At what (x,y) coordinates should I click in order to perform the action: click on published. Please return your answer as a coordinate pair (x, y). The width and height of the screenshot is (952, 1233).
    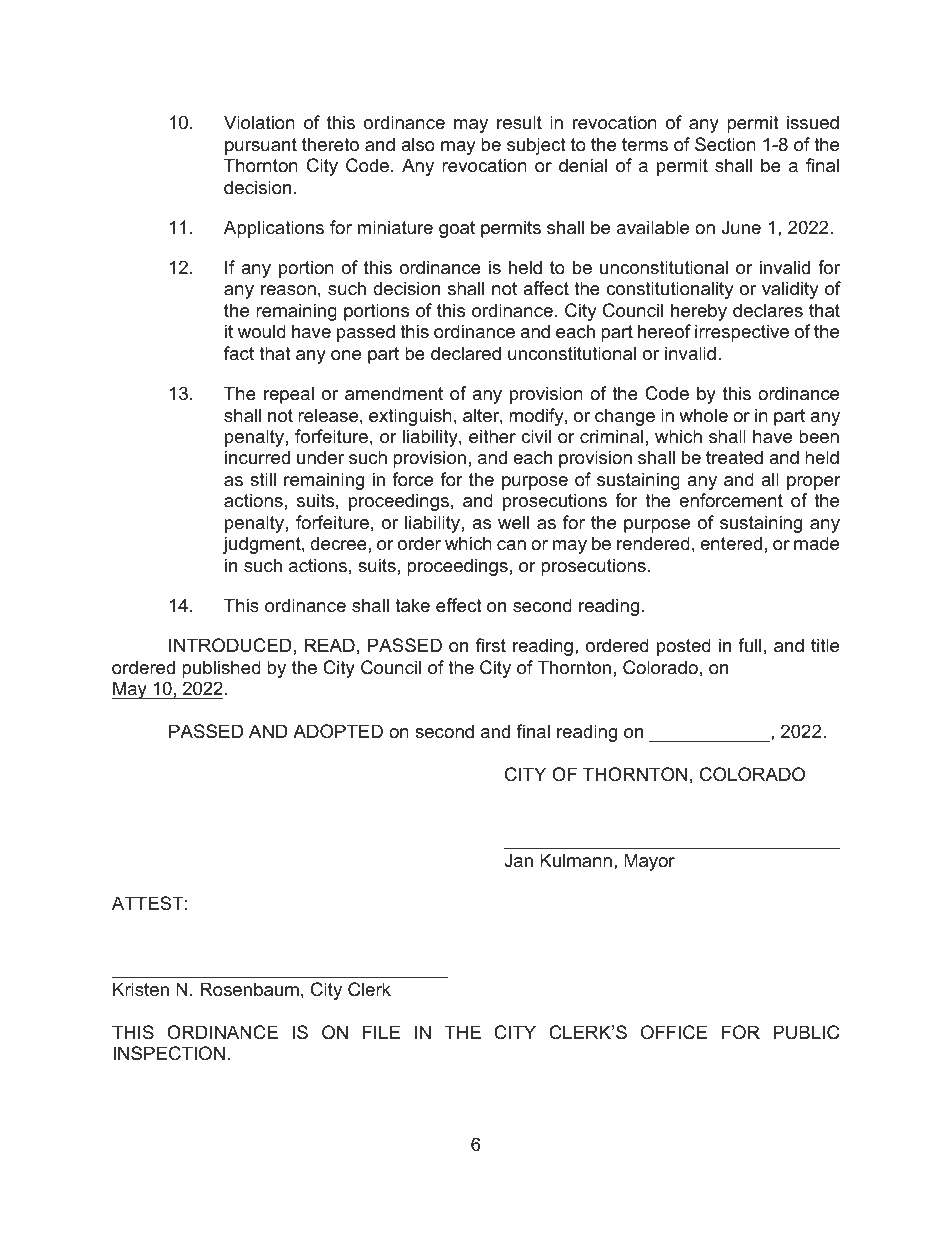
    Looking at the image, I should click on (221, 669).
